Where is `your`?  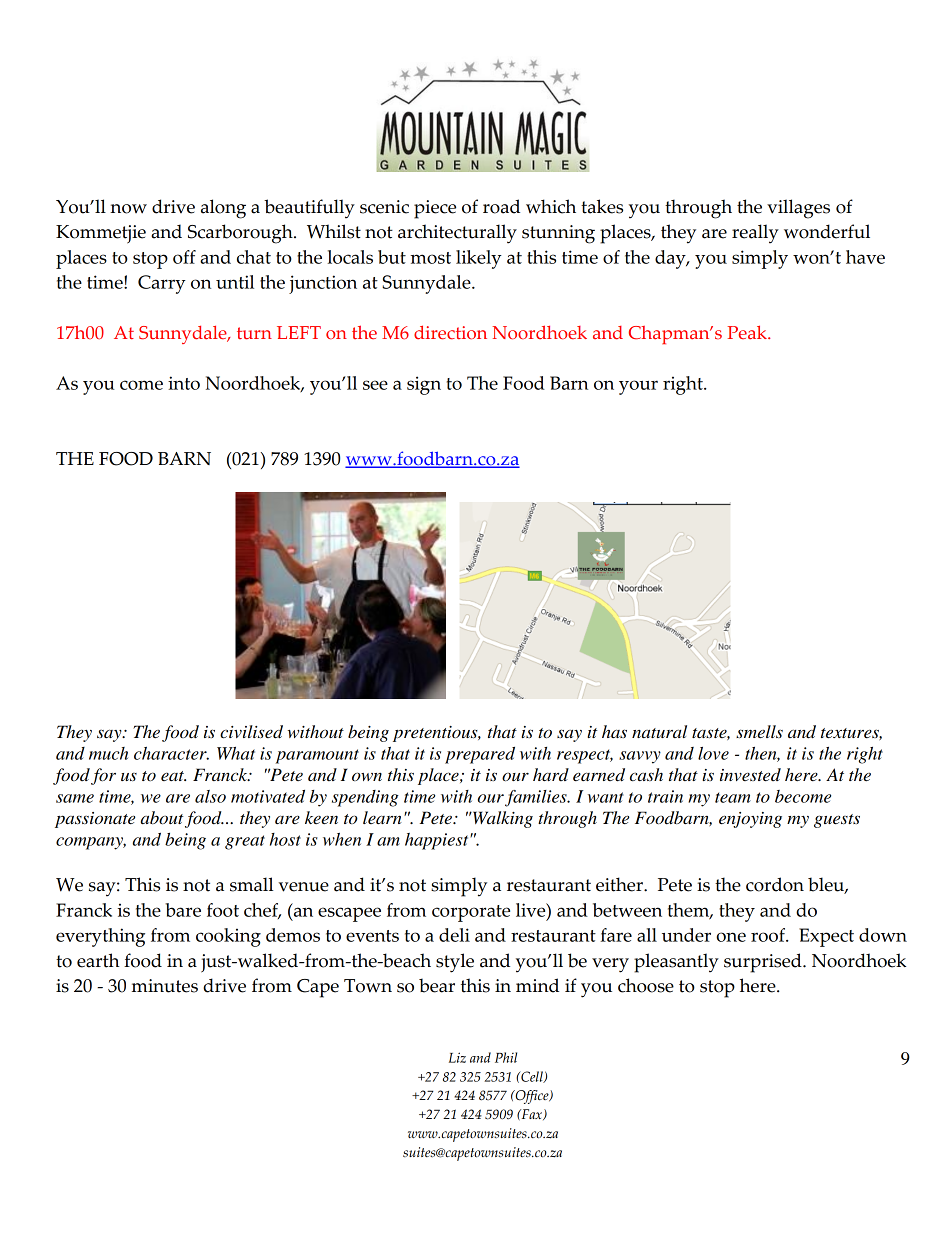
your is located at coordinates (638, 387).
